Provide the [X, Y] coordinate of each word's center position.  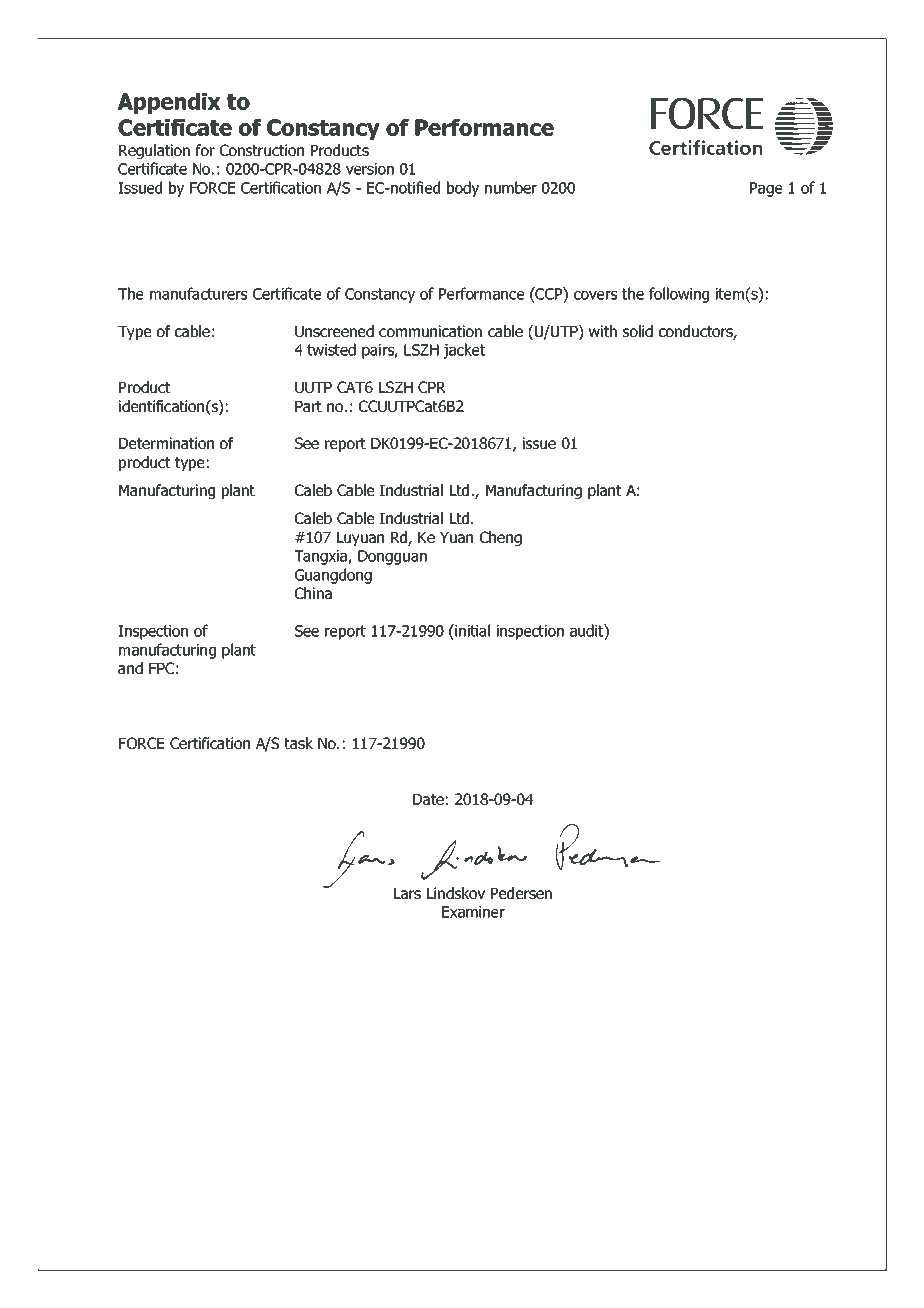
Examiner [473, 912]
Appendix [169, 103]
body [463, 189]
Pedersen [521, 893]
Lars [407, 893]
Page [766, 189]
